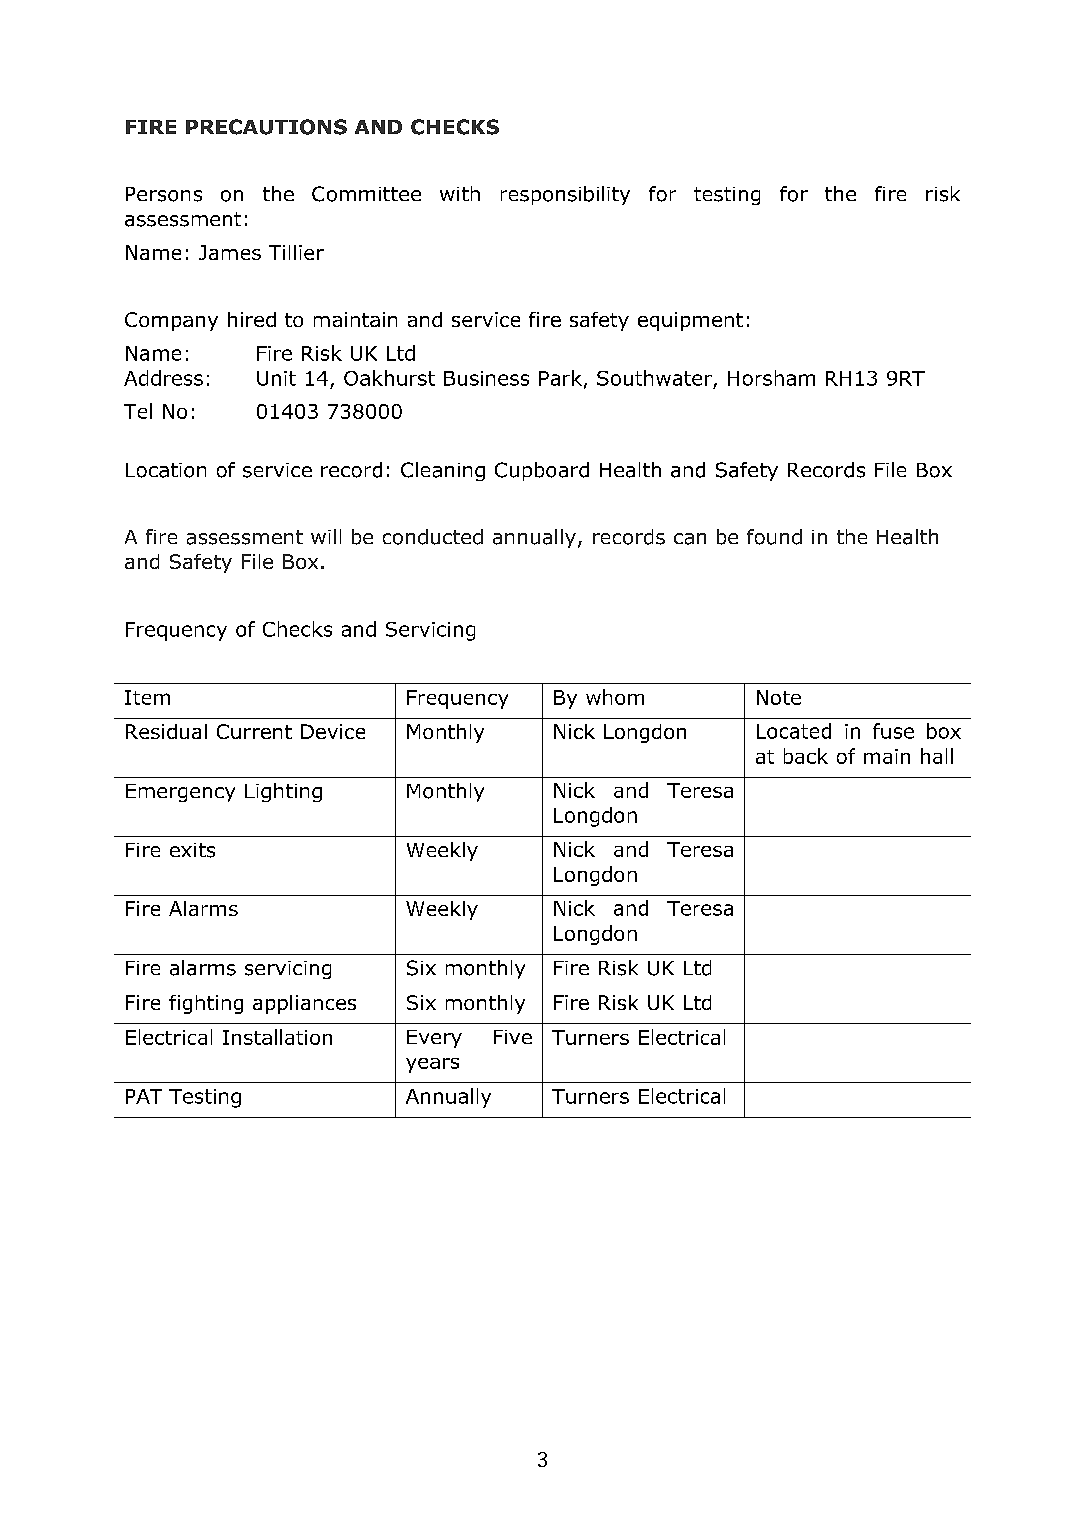  Describe the element at coordinates (277, 1037) in the image. I see `Installation` at that location.
